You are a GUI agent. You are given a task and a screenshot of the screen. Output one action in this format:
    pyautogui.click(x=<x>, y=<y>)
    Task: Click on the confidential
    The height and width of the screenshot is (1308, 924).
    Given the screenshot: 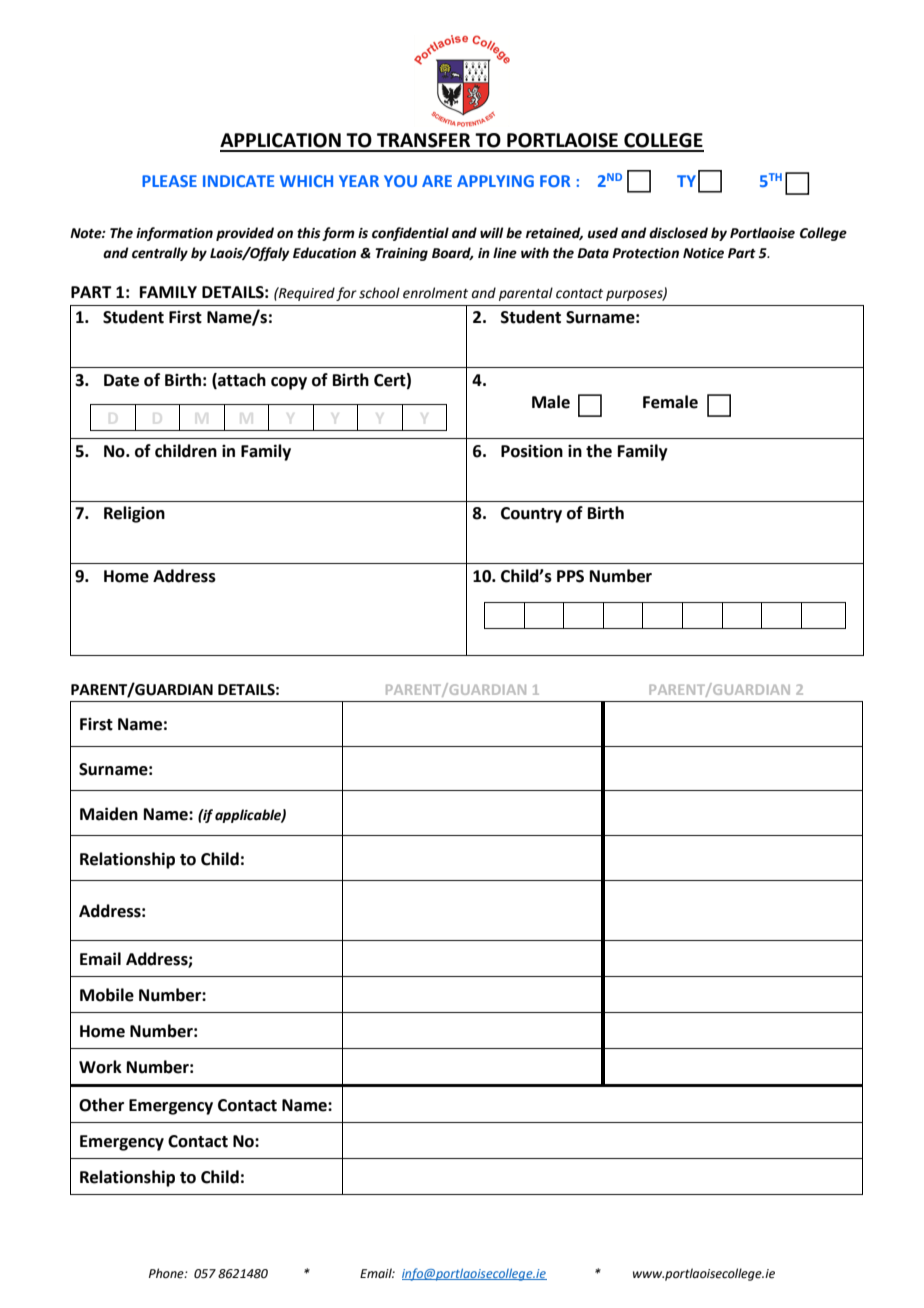 What is the action you would take?
    pyautogui.click(x=410, y=234)
